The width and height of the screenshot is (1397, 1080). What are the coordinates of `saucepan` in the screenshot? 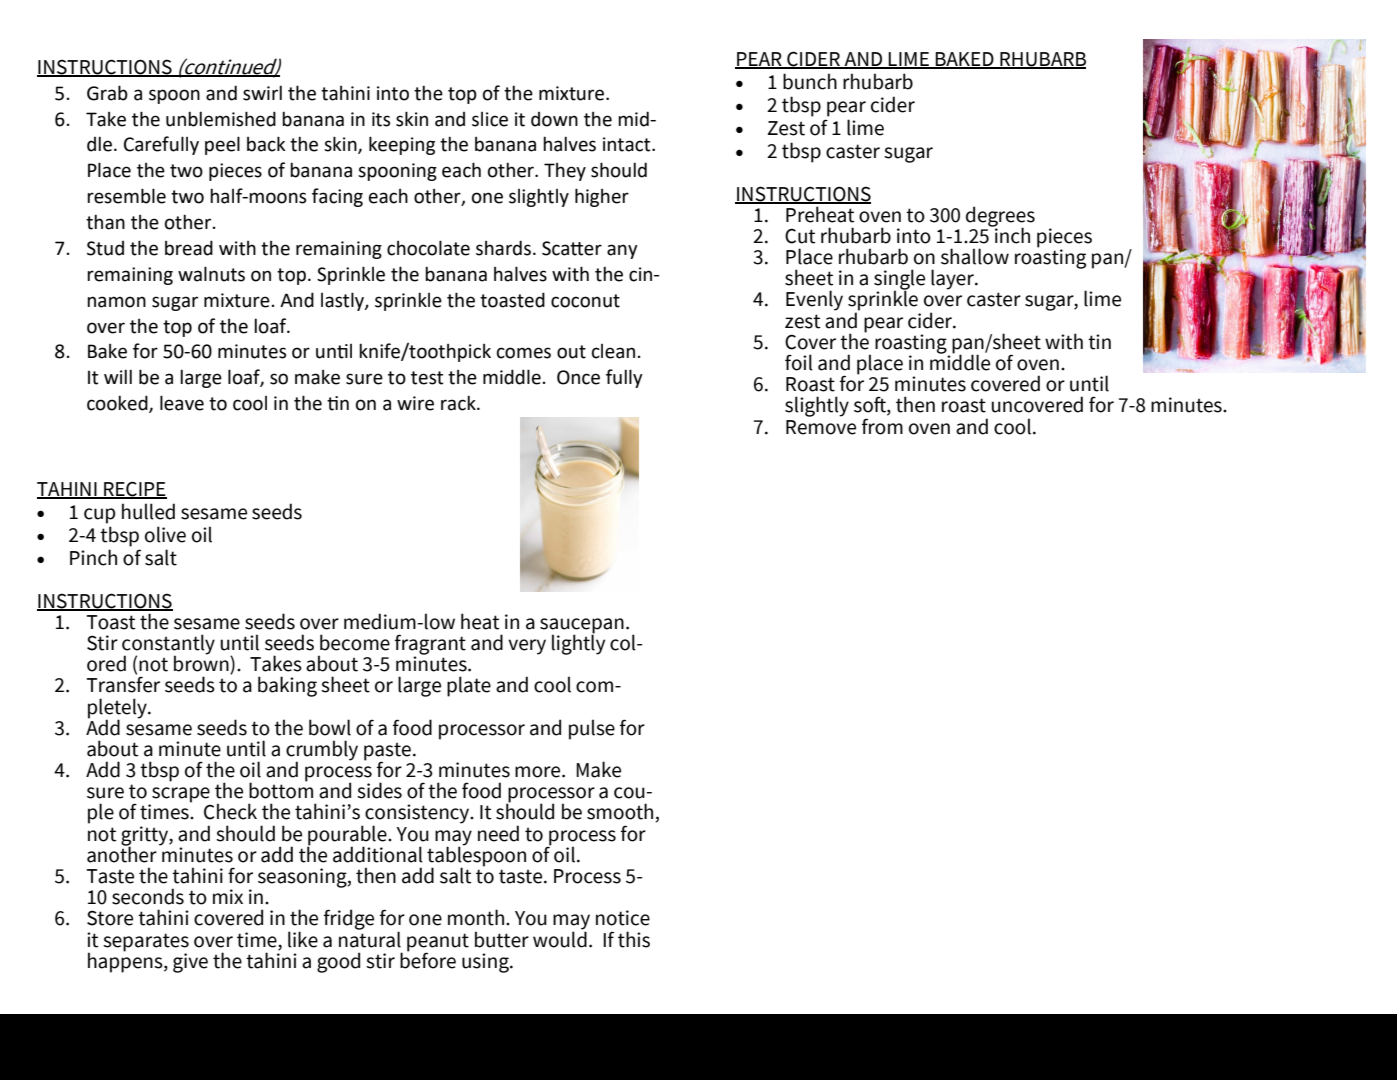 It's located at (582, 627).
